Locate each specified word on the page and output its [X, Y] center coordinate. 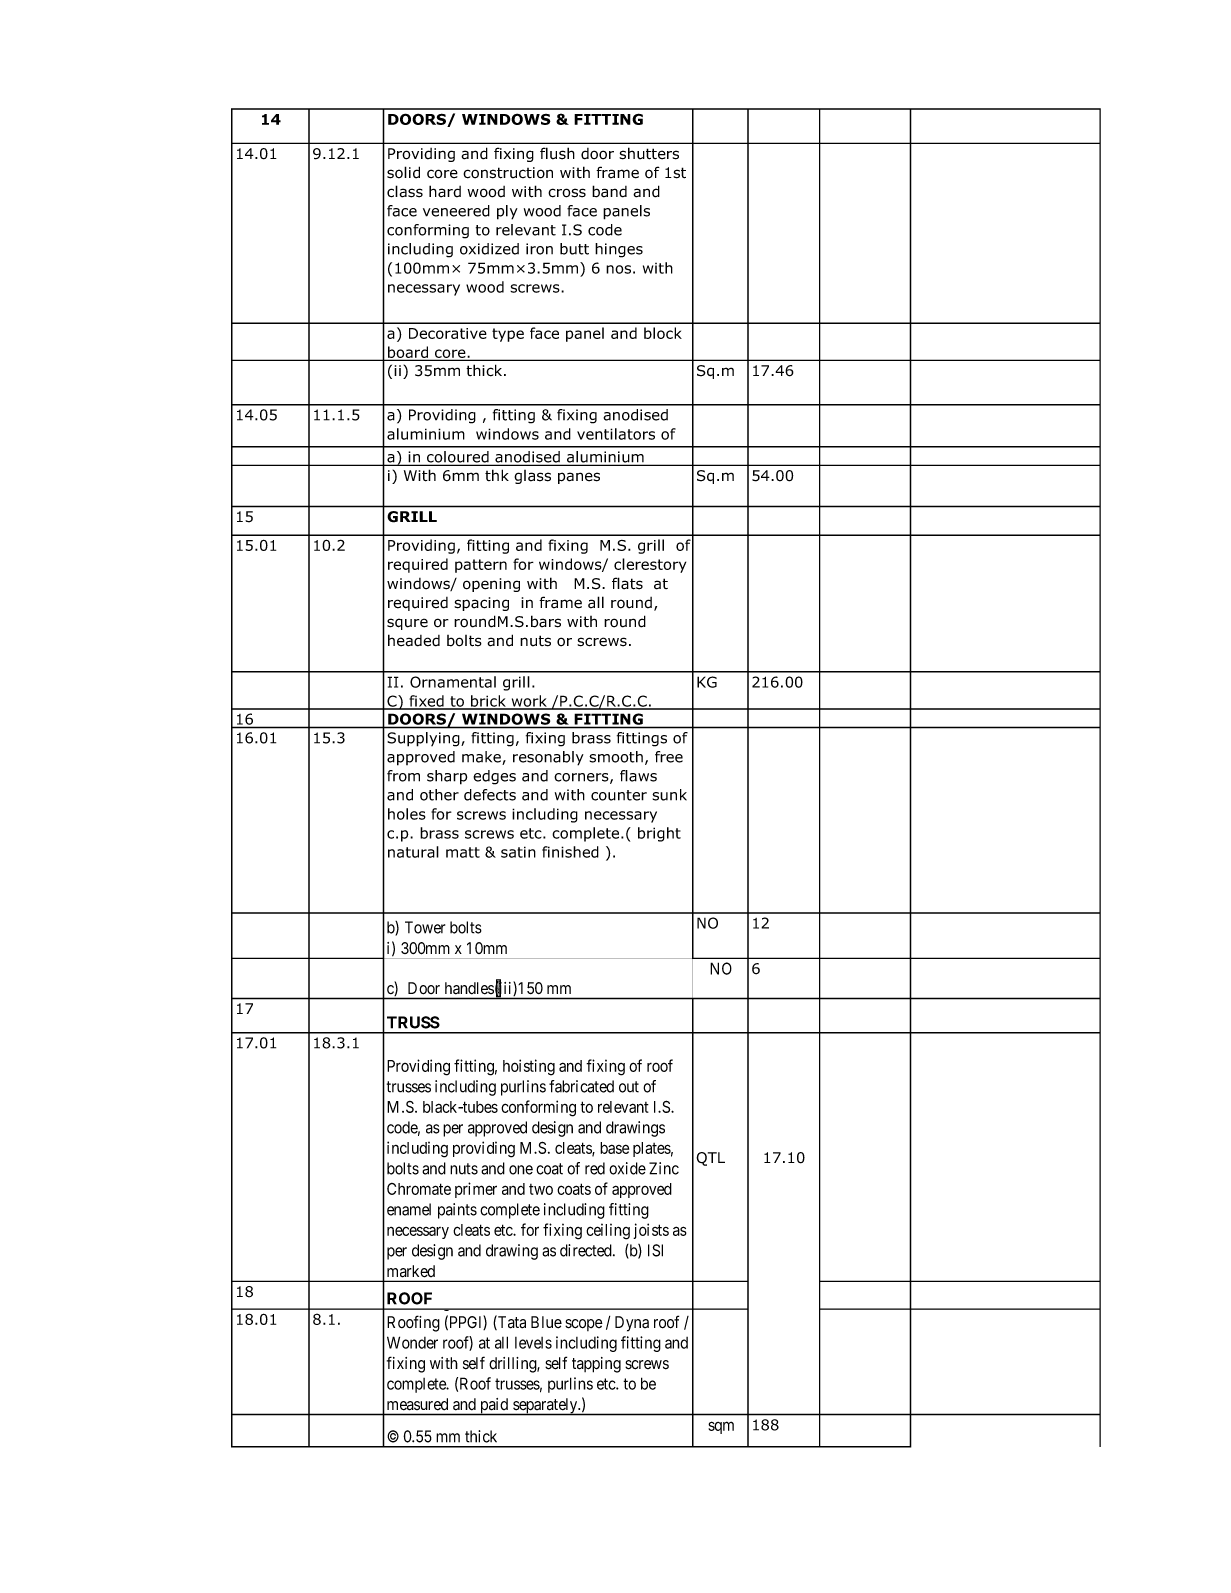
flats [627, 583]
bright [659, 834]
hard [445, 191]
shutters [649, 153]
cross [567, 193]
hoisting [529, 1067]
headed [414, 640]
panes [579, 478]
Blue [546, 1322]
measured [417, 1404]
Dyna [632, 1324]
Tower [425, 927]
